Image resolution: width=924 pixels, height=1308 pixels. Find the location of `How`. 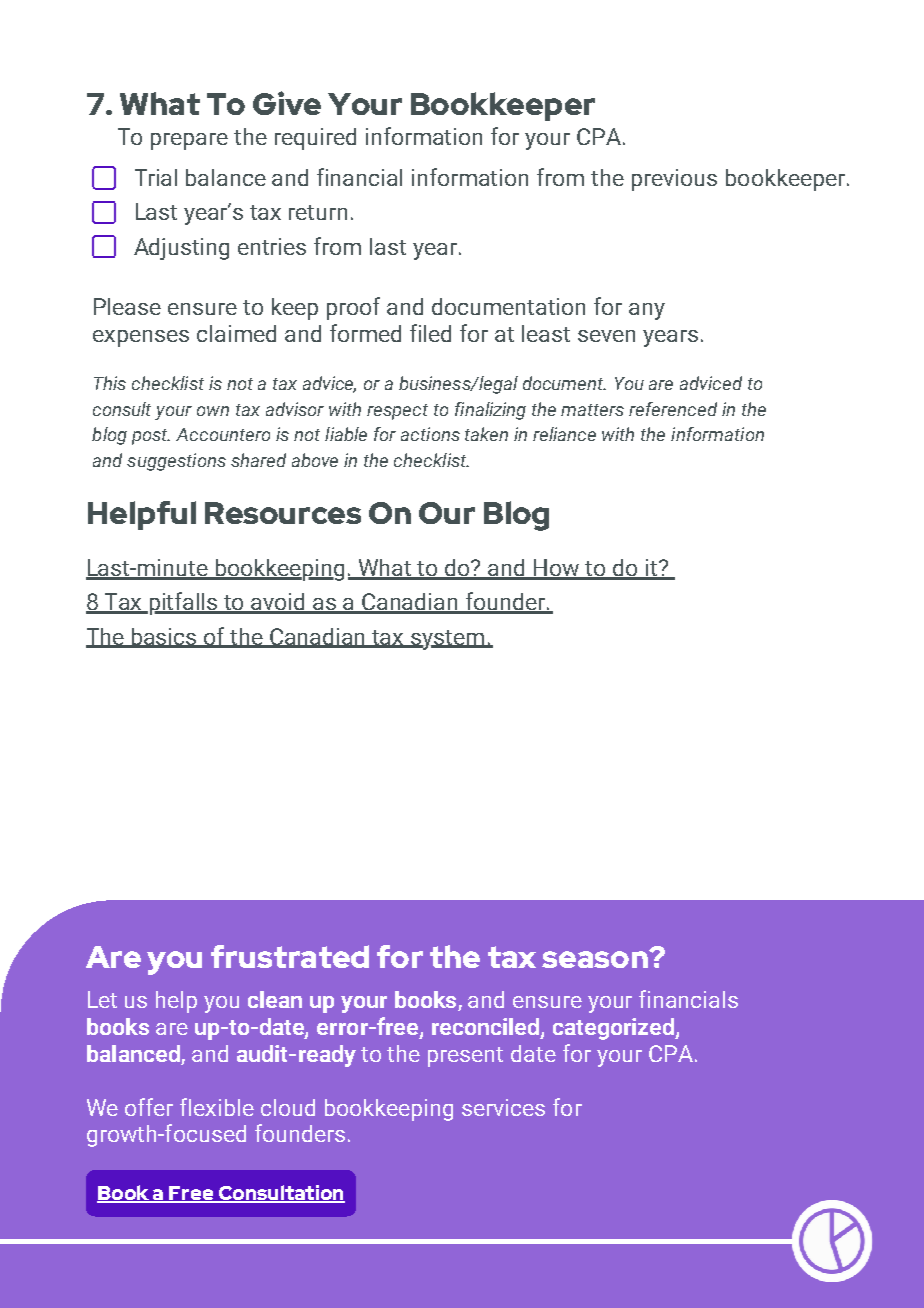

How is located at coordinates (557, 569).
